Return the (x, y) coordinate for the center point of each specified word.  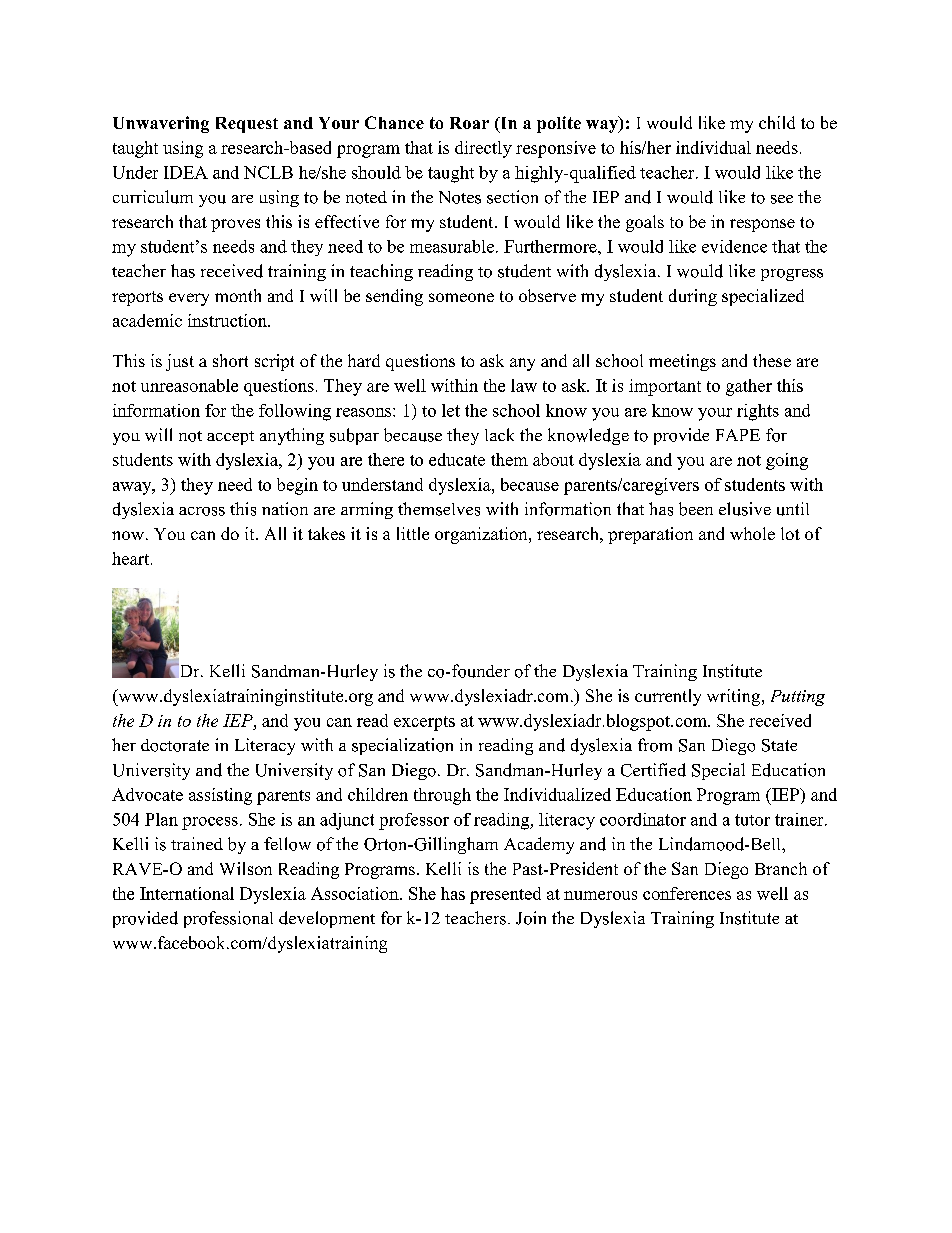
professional (228, 919)
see (782, 199)
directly (483, 149)
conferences (687, 893)
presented (505, 895)
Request (247, 125)
